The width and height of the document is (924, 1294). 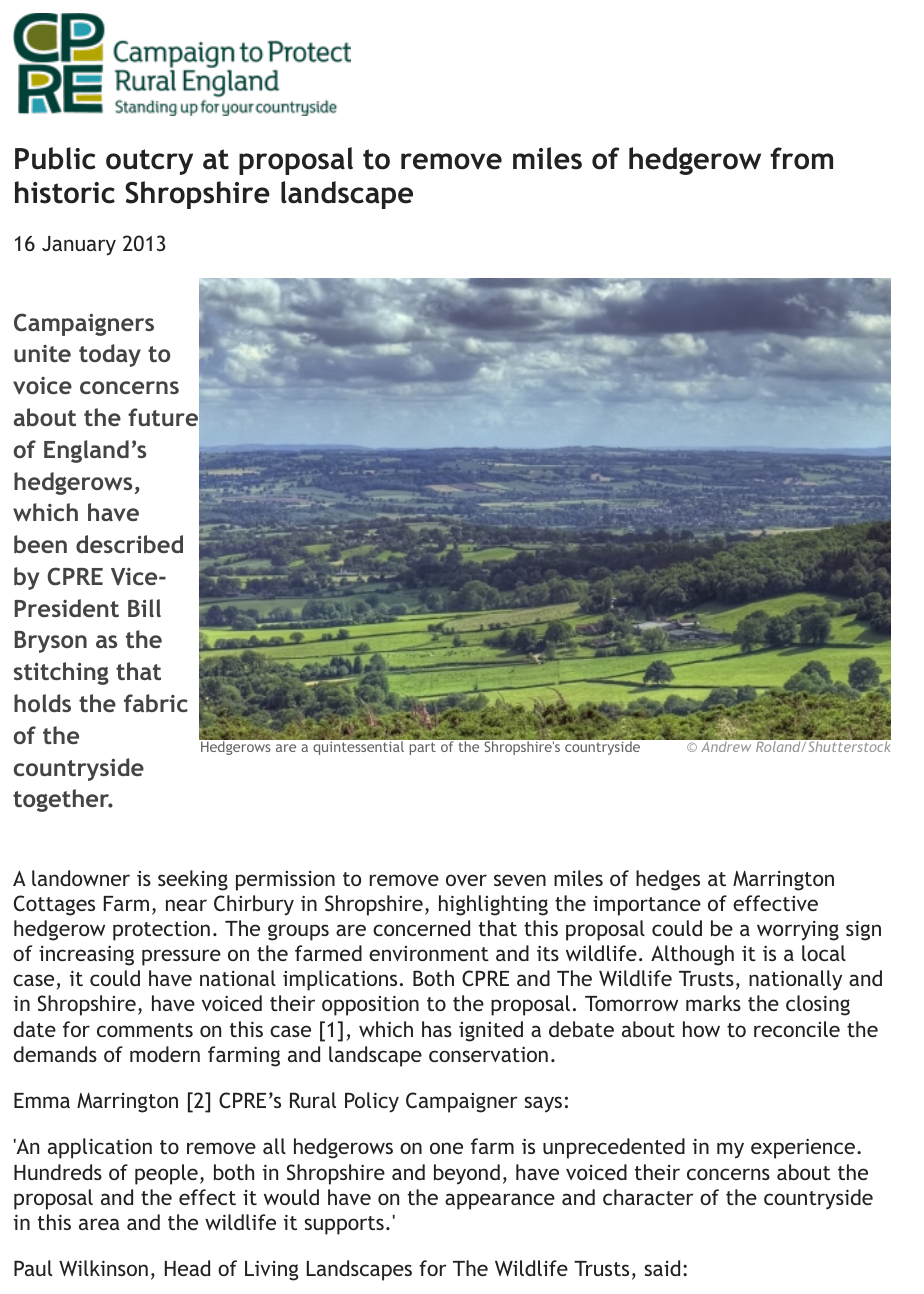 What do you see at coordinates (429, 953) in the document?
I see `environment` at bounding box center [429, 953].
